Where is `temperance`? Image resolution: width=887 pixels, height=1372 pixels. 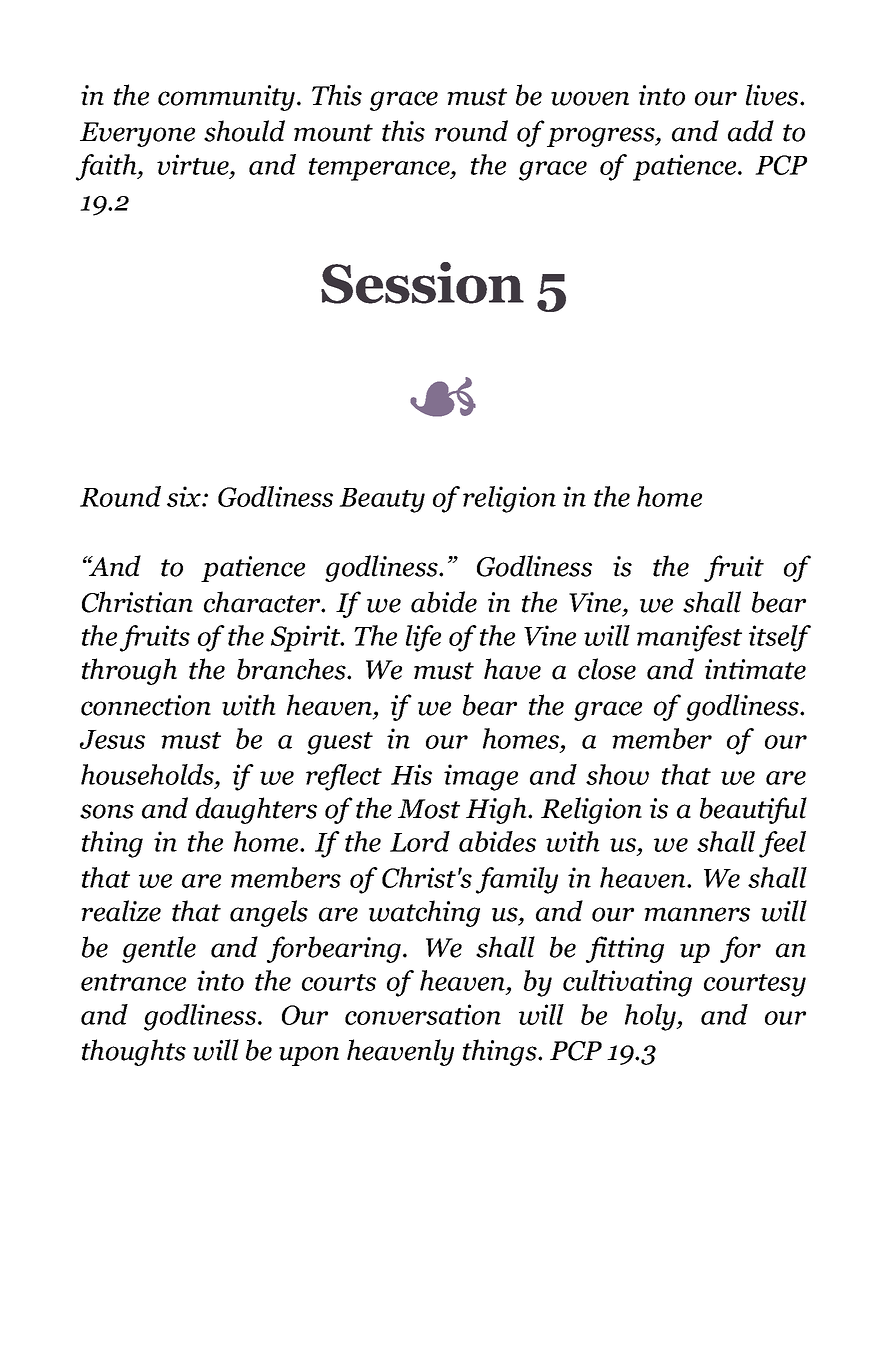 temperance is located at coordinates (380, 169).
